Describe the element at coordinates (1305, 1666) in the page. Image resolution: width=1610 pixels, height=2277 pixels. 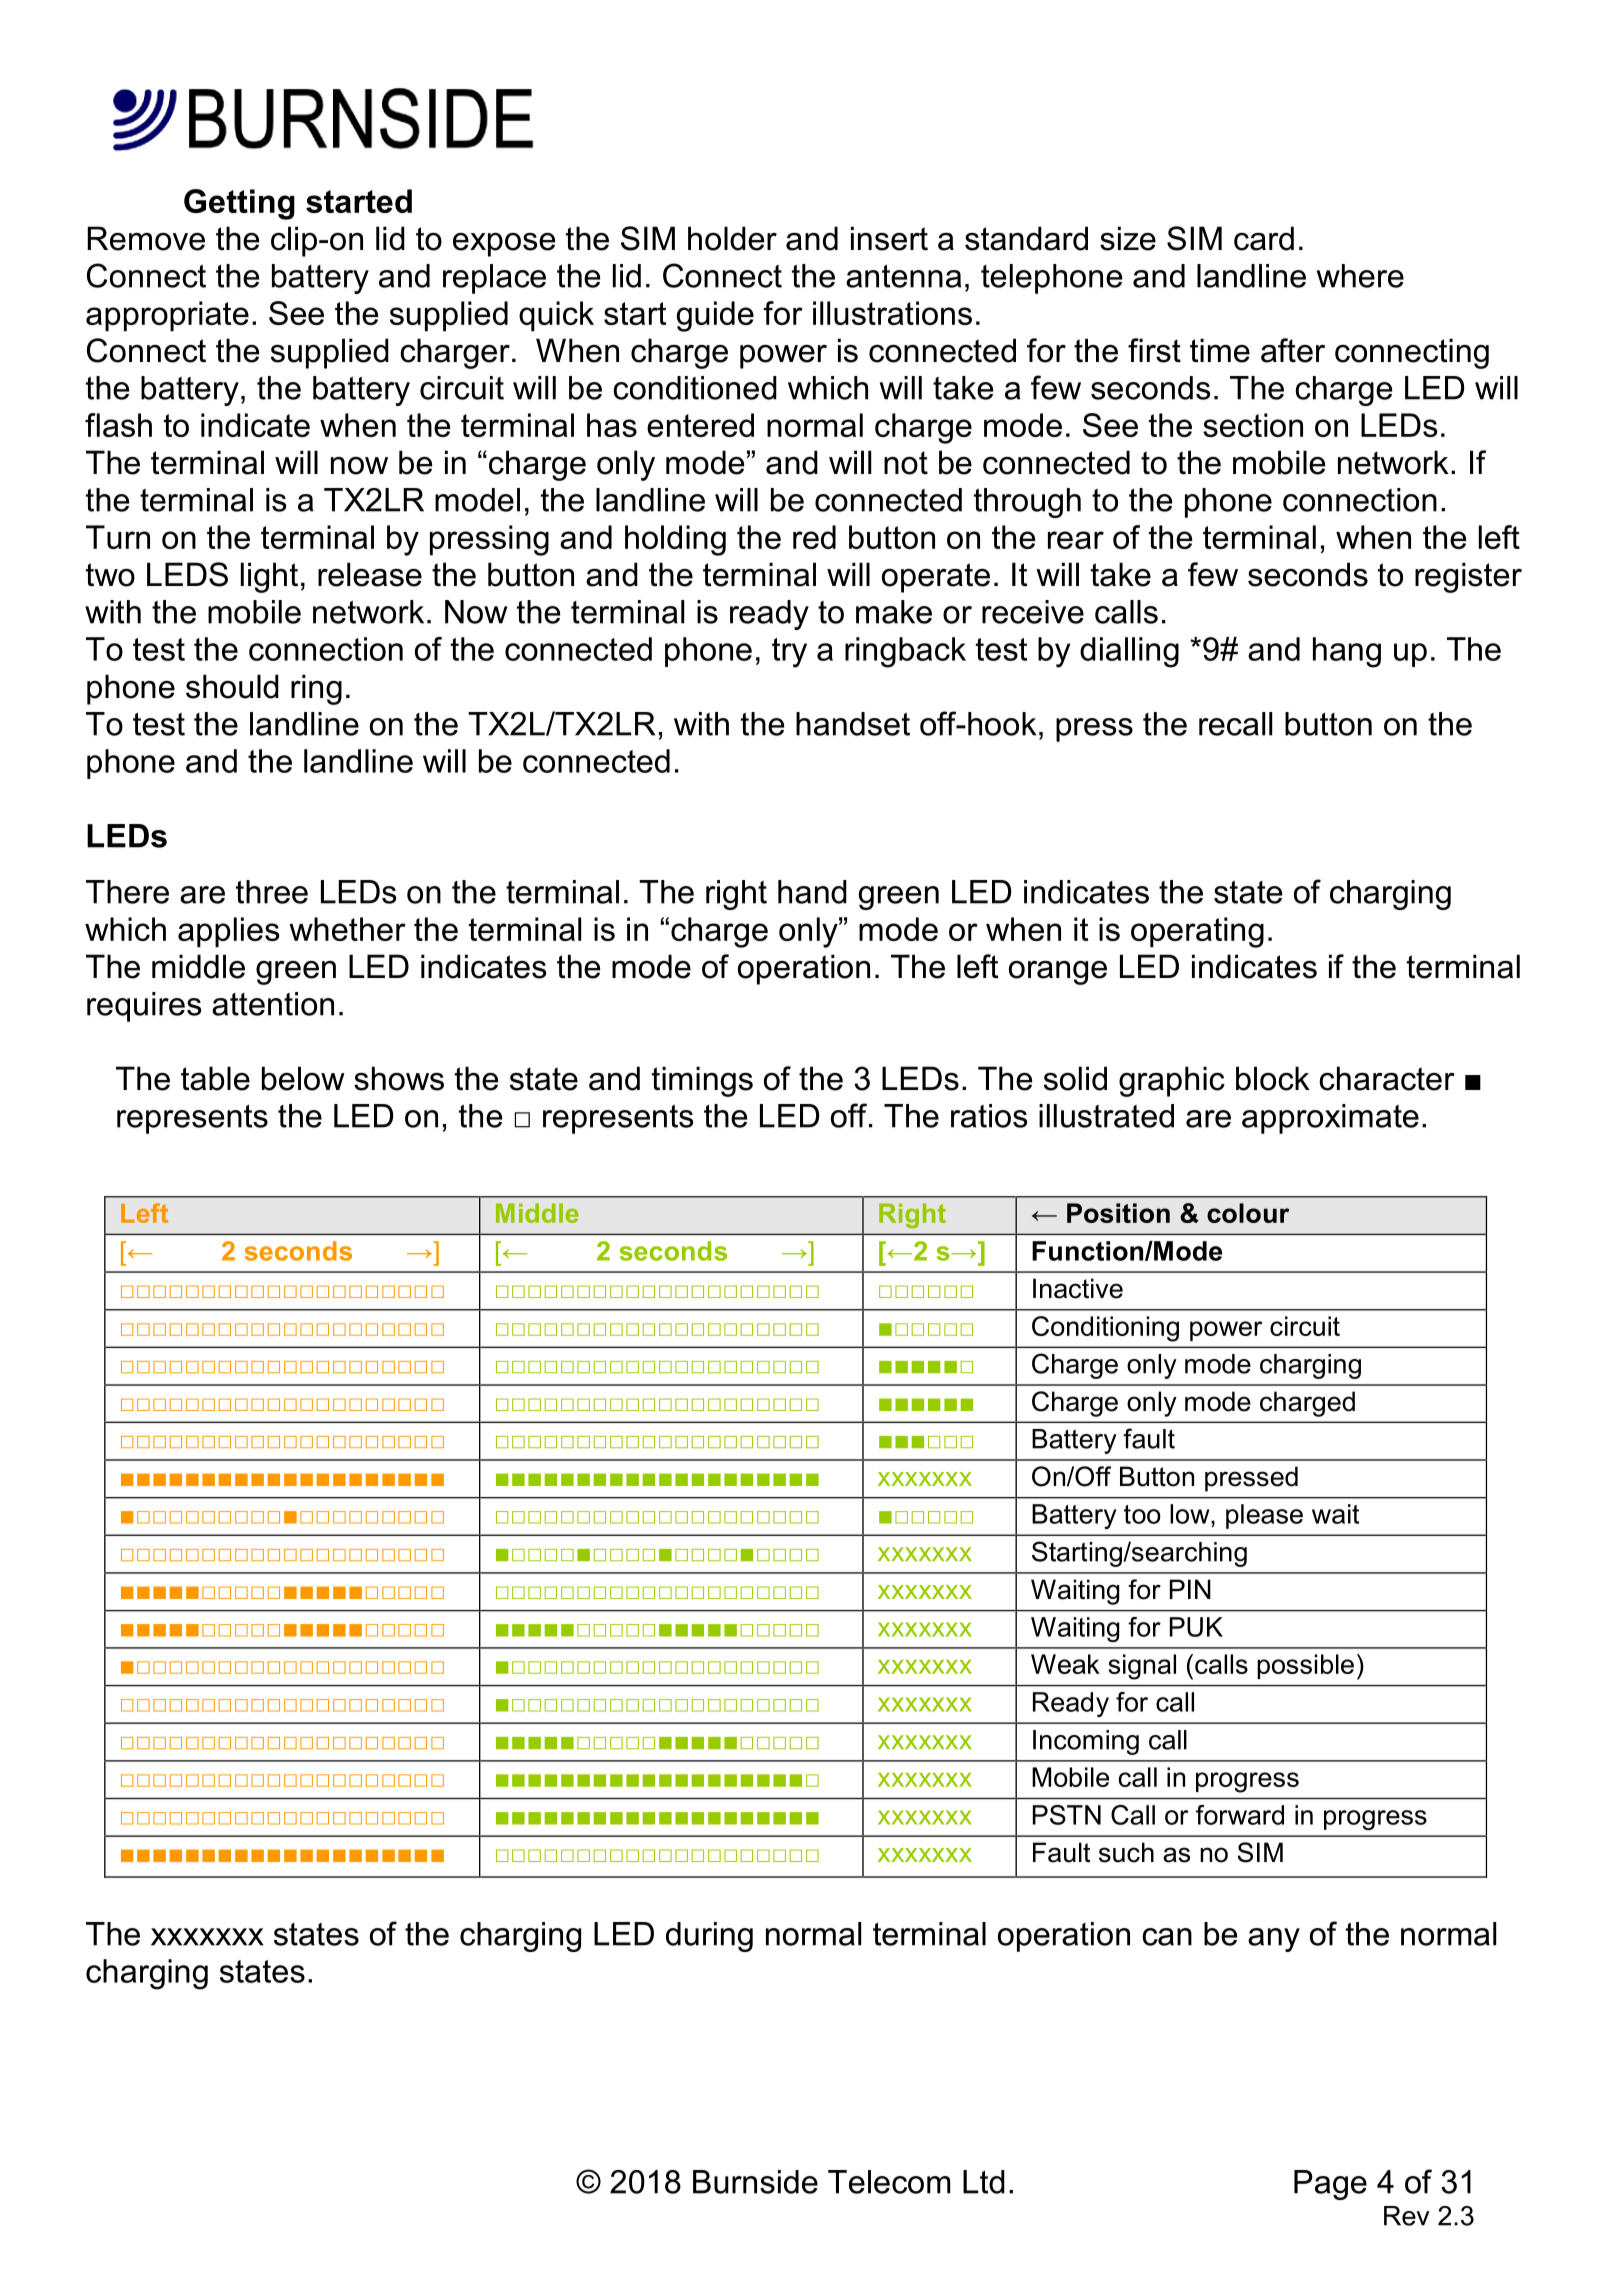
I see `possible` at that location.
